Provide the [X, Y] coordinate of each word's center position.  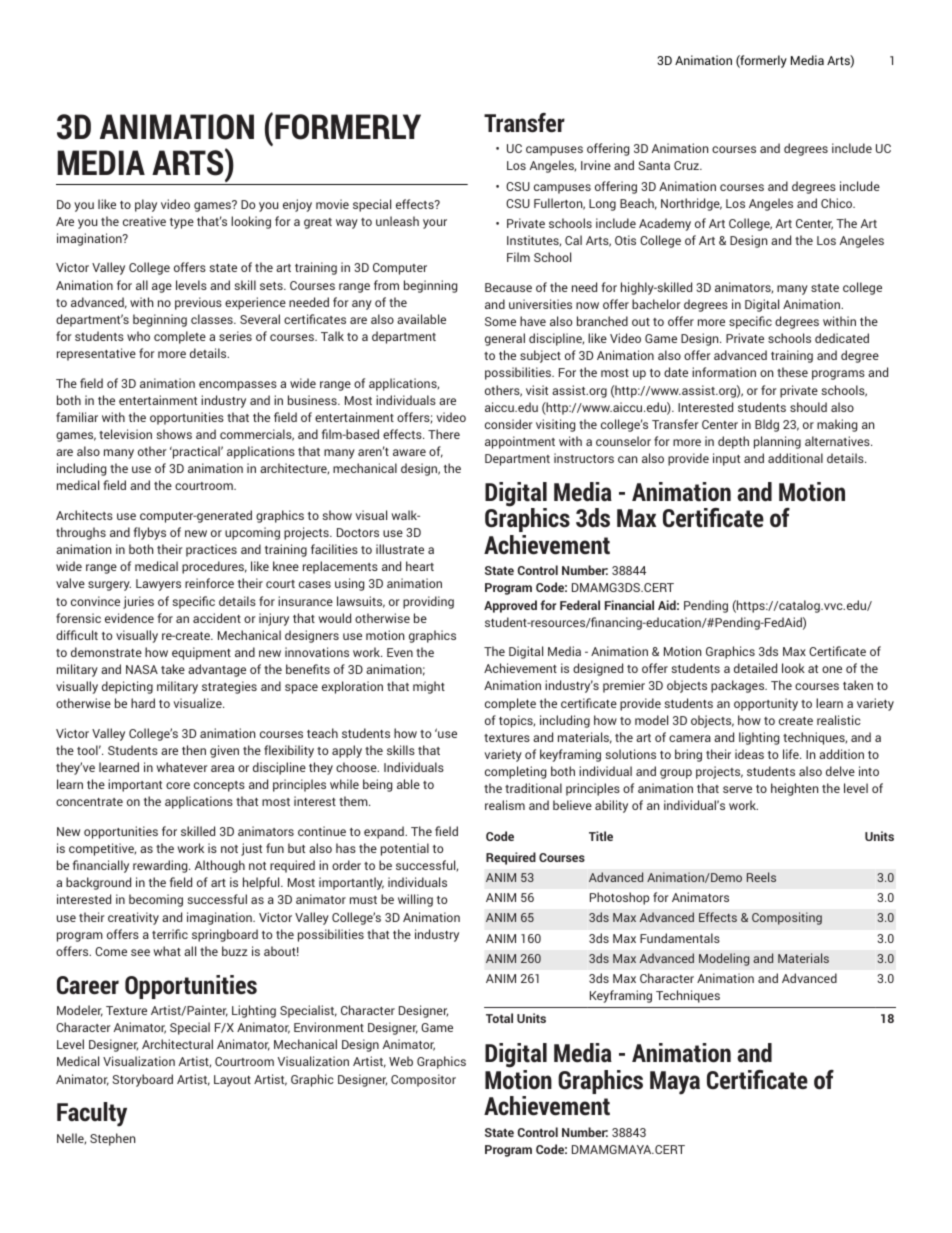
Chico [838, 203]
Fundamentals [680, 938]
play [146, 205]
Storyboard [143, 1080]
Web [401, 1061]
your [435, 224]
